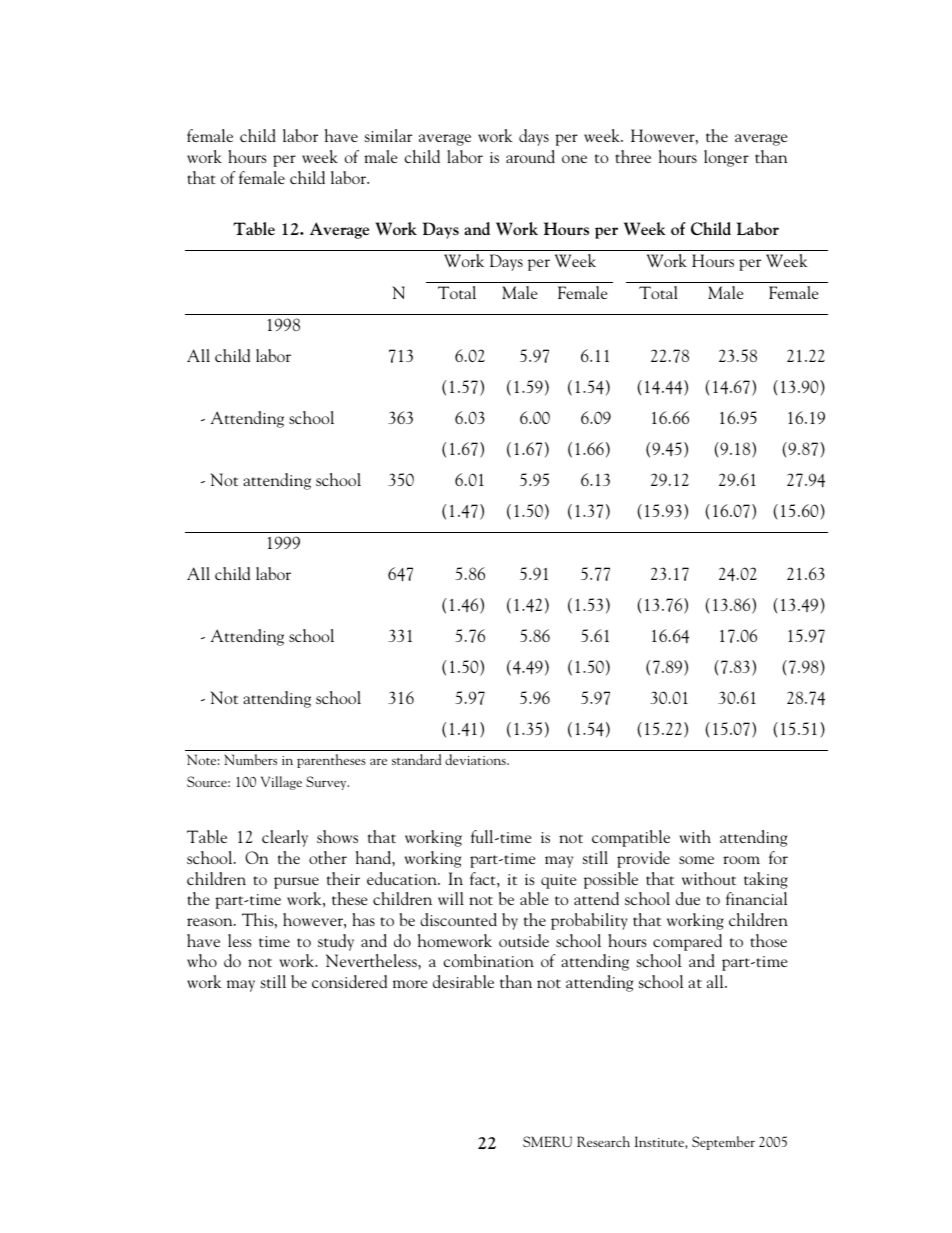  What do you see at coordinates (349, 981) in the image?
I see `considered` at bounding box center [349, 981].
